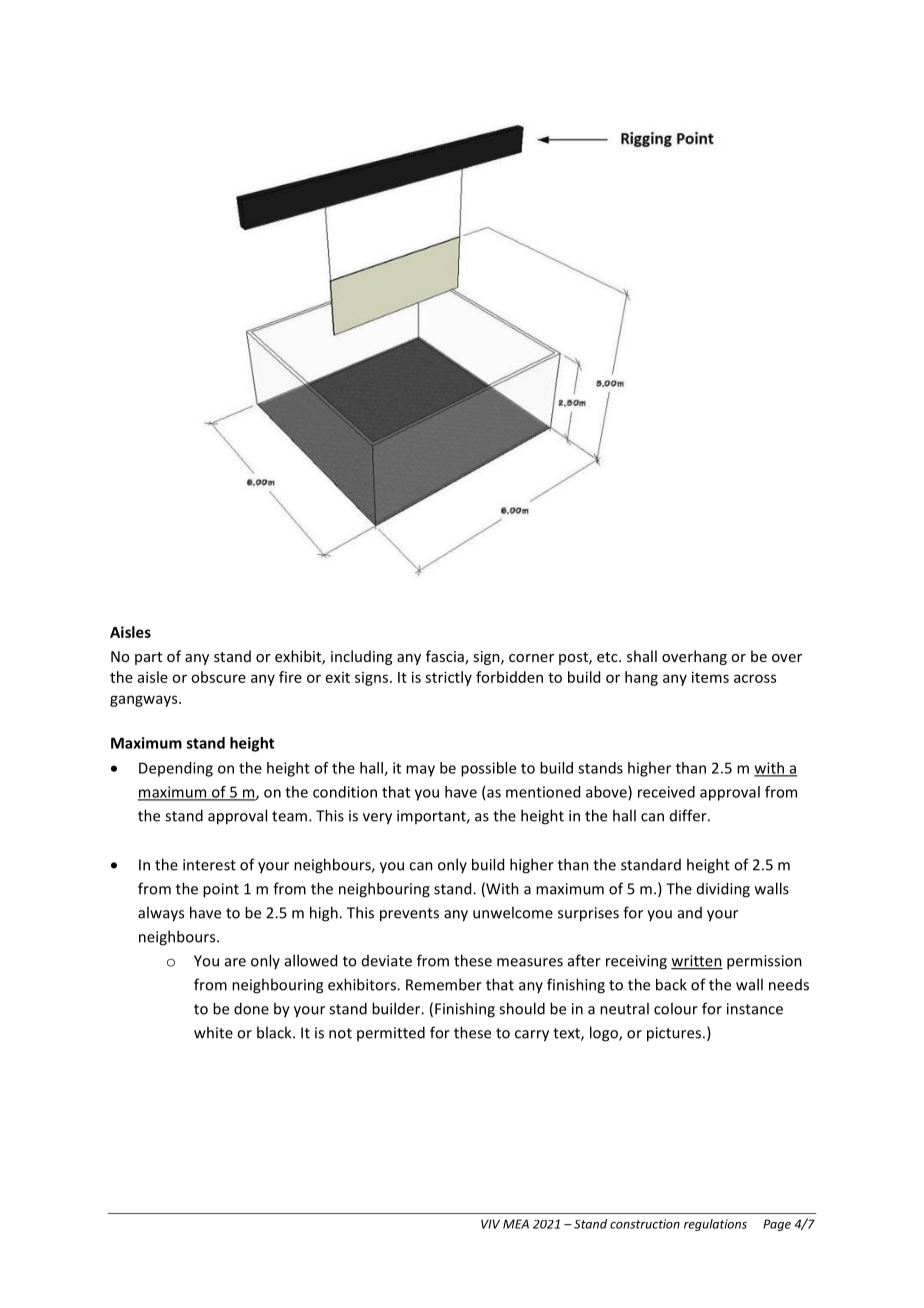 The height and width of the document is (1308, 924). I want to click on construction, so click(645, 1224).
